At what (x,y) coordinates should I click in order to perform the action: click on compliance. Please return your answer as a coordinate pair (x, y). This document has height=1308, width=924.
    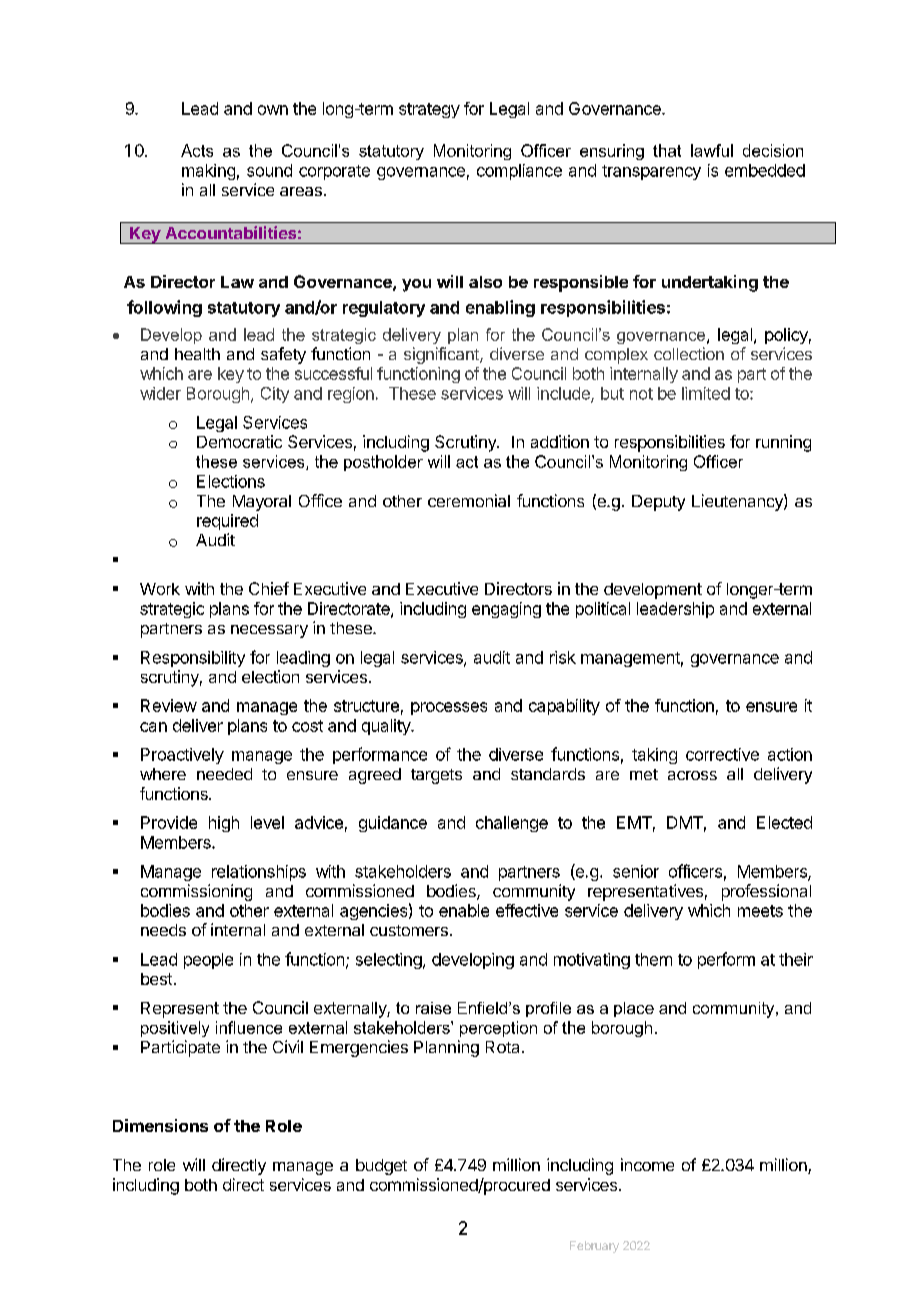
    Looking at the image, I should click on (519, 172).
